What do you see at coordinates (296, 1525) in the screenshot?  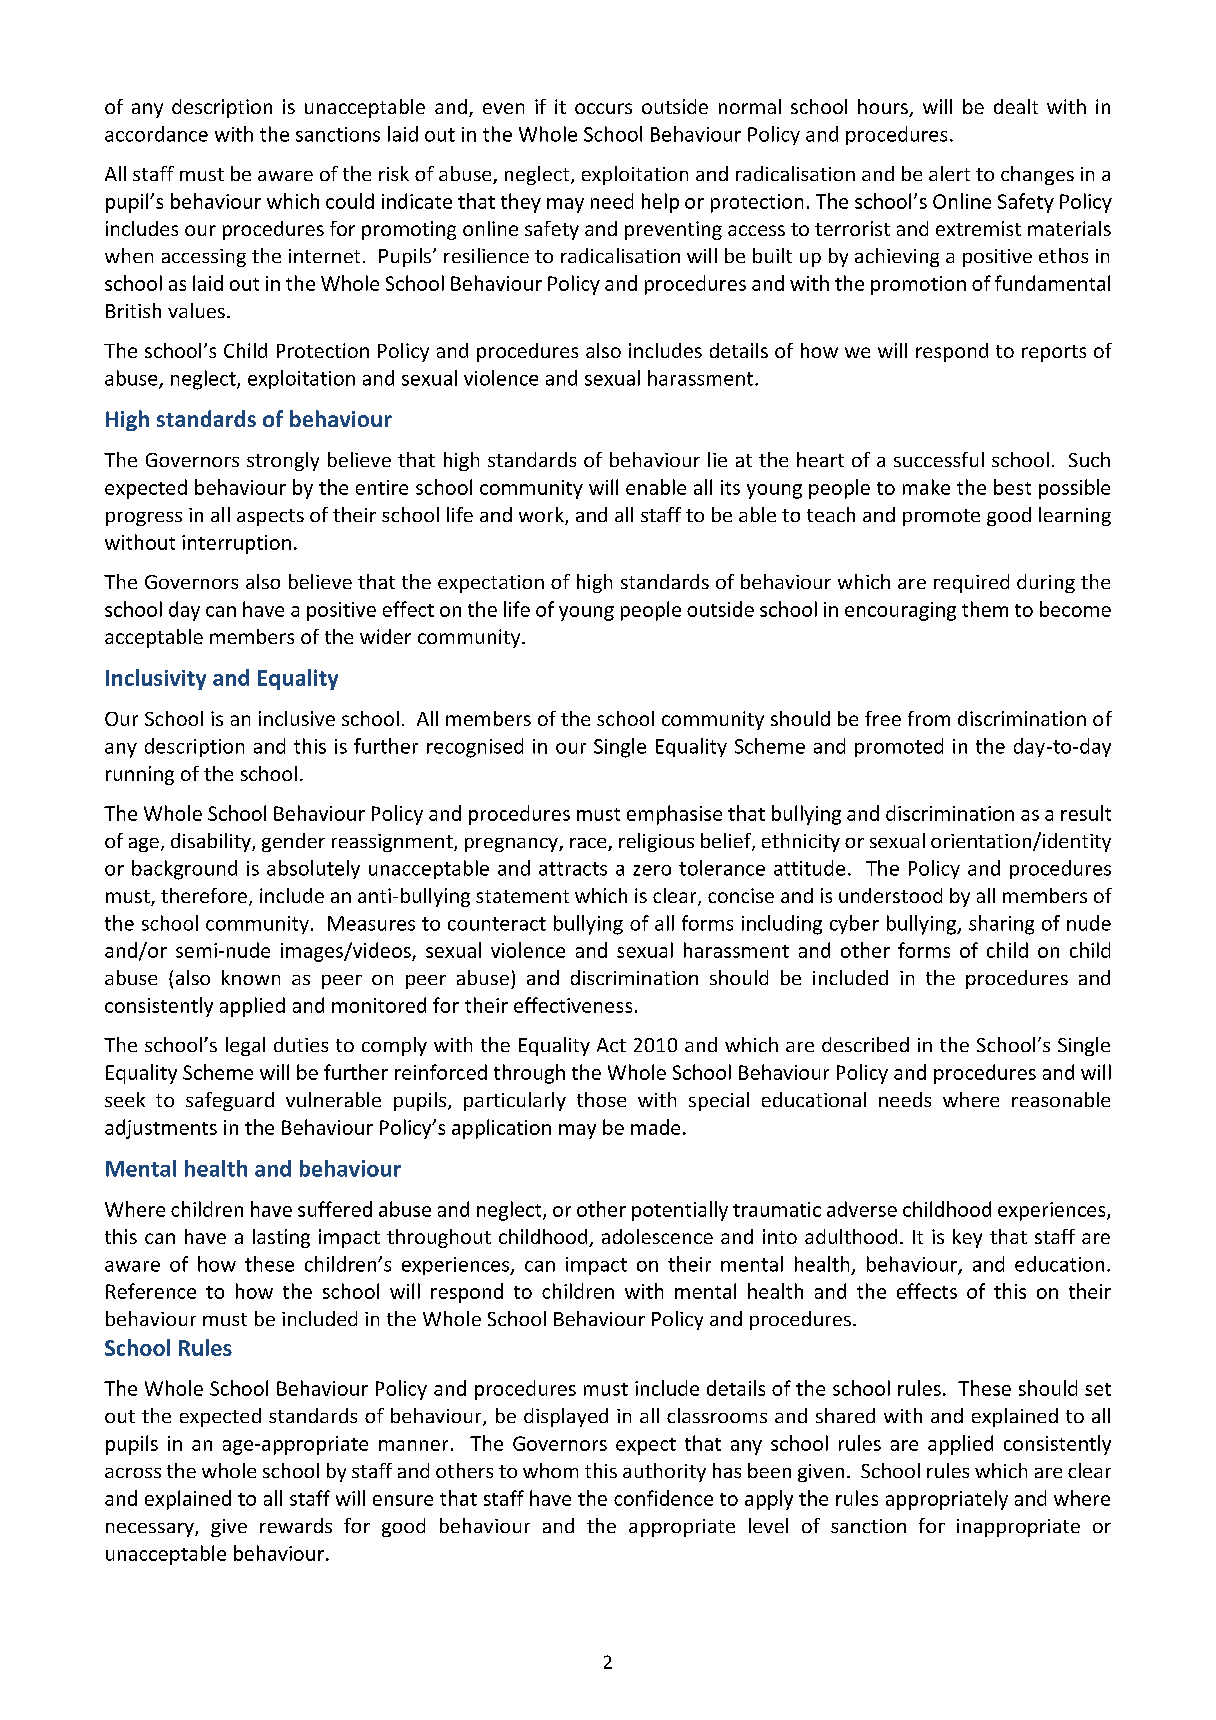 I see `rewards` at bounding box center [296, 1525].
